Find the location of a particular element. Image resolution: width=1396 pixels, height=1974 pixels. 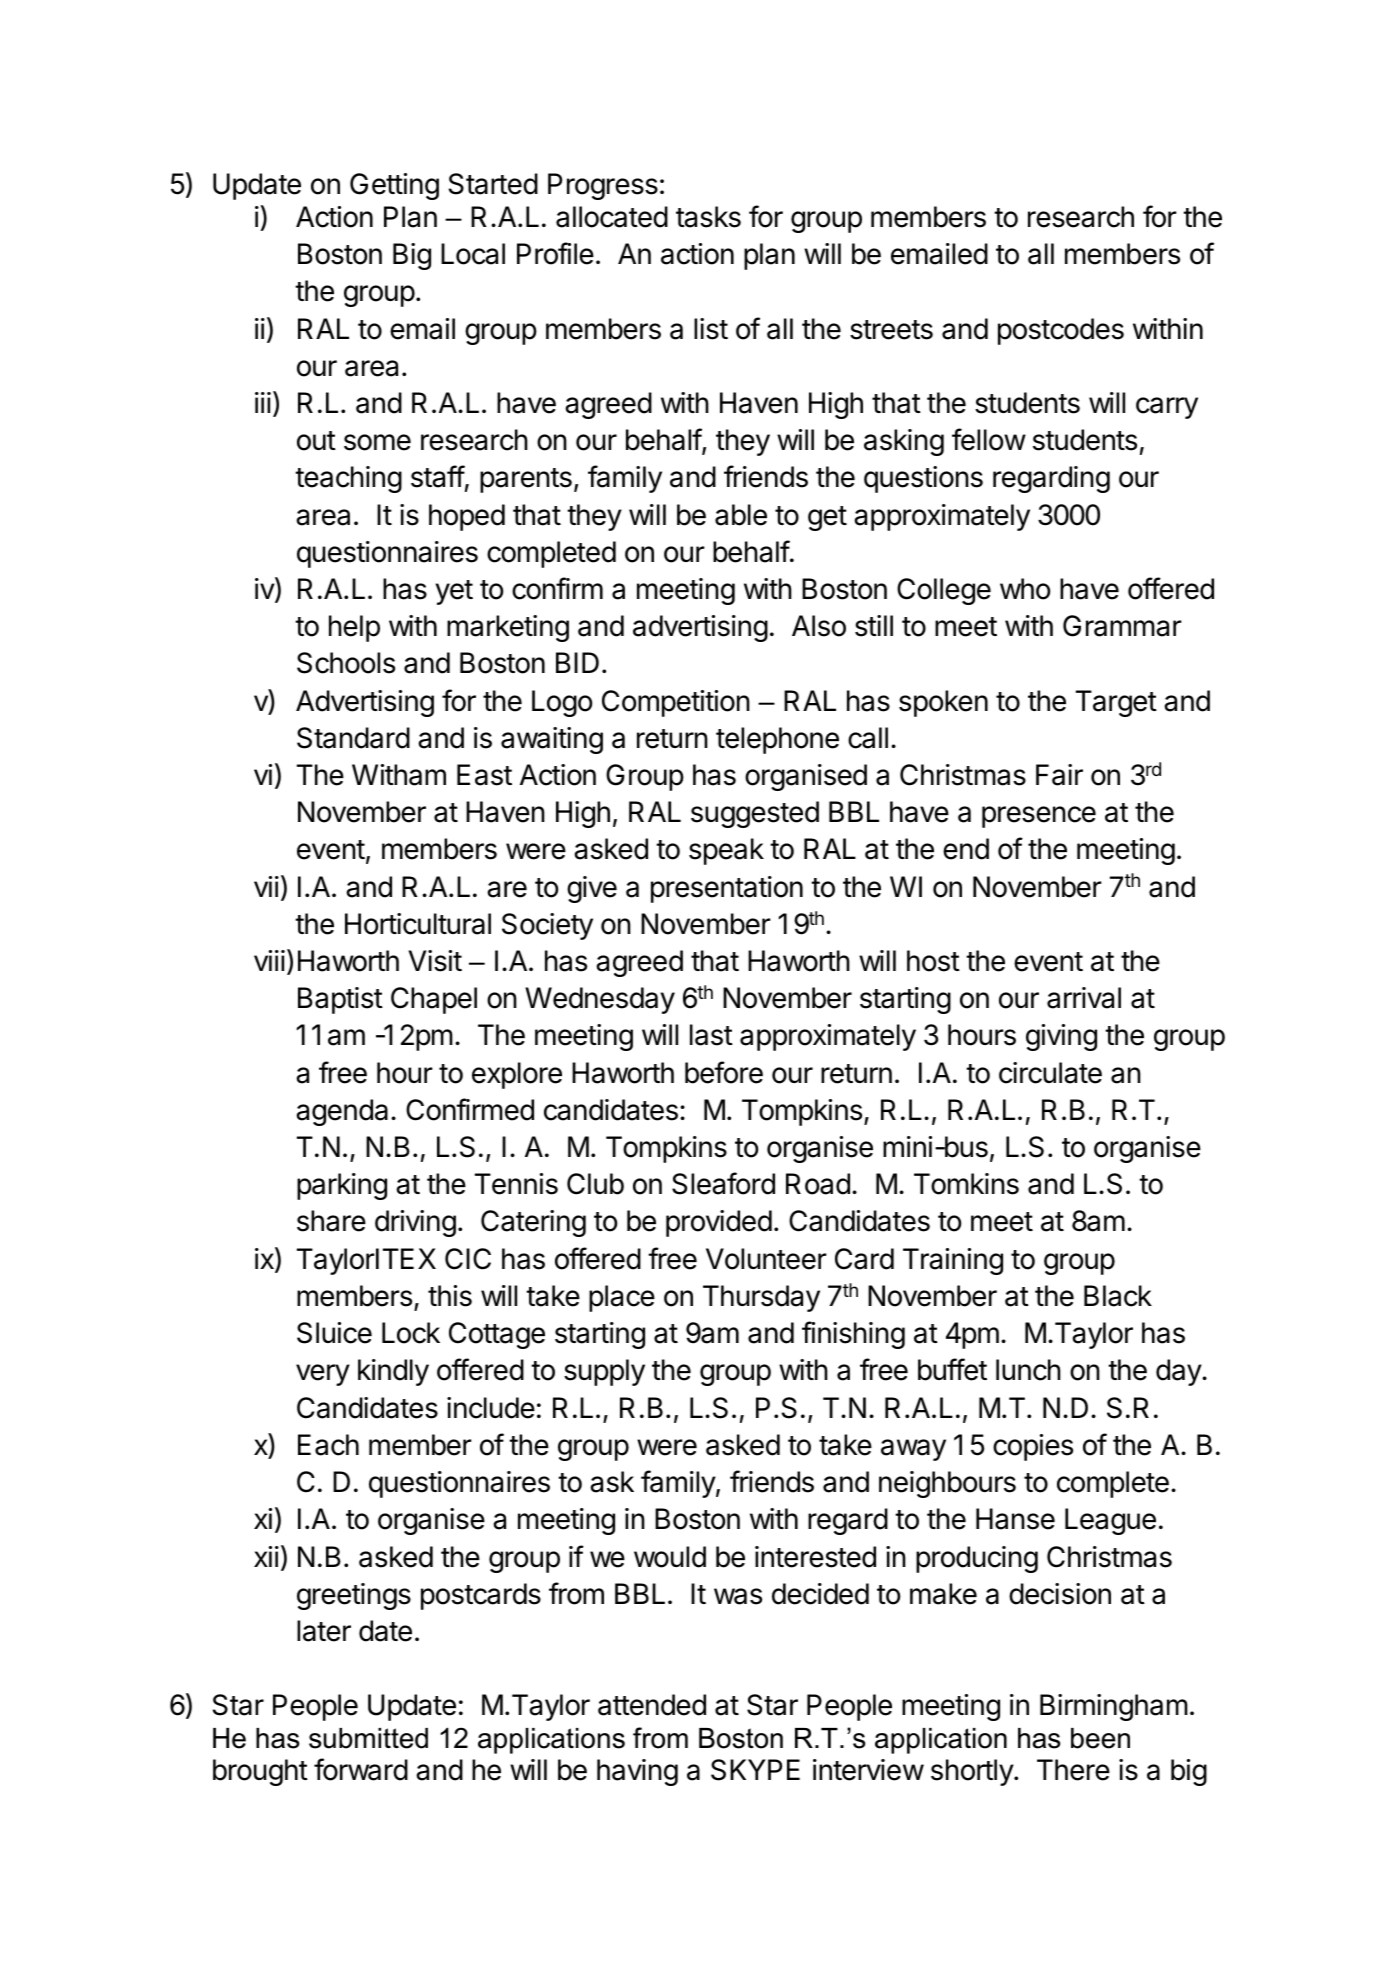

arrival is located at coordinates (1084, 998).
